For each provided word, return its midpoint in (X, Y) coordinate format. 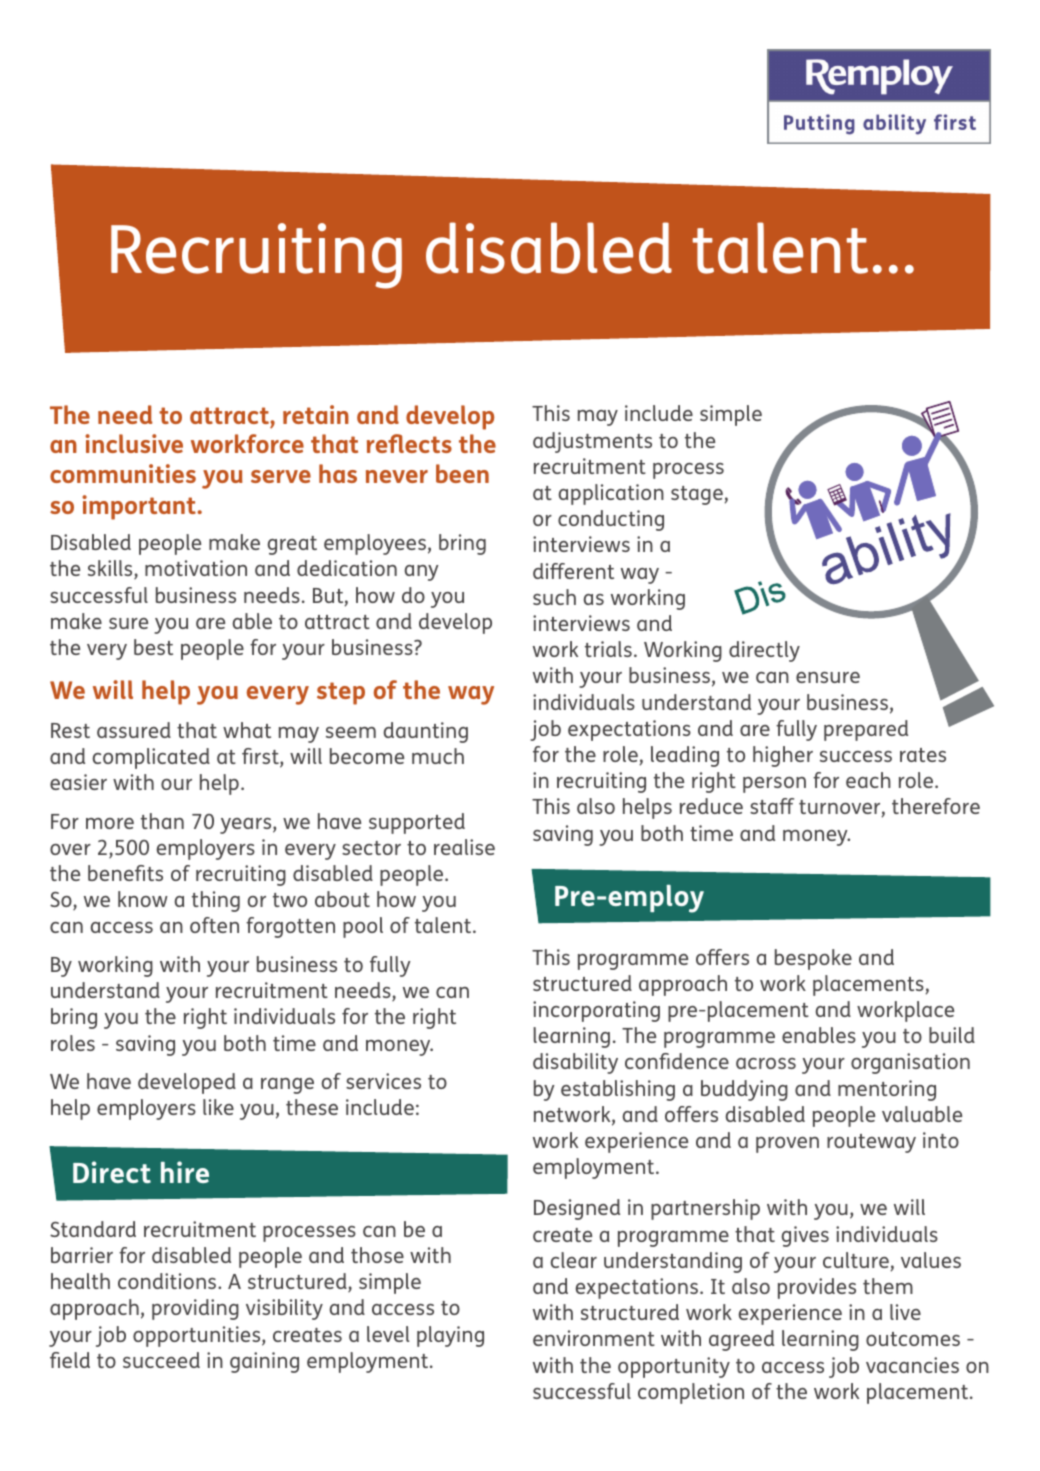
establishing (618, 1090)
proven (787, 1145)
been (462, 473)
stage (698, 495)
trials (608, 649)
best (153, 647)
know (143, 899)
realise (464, 847)
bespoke (813, 959)
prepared (866, 730)
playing (450, 1336)
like (218, 1107)
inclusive (134, 443)
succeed (161, 1360)
